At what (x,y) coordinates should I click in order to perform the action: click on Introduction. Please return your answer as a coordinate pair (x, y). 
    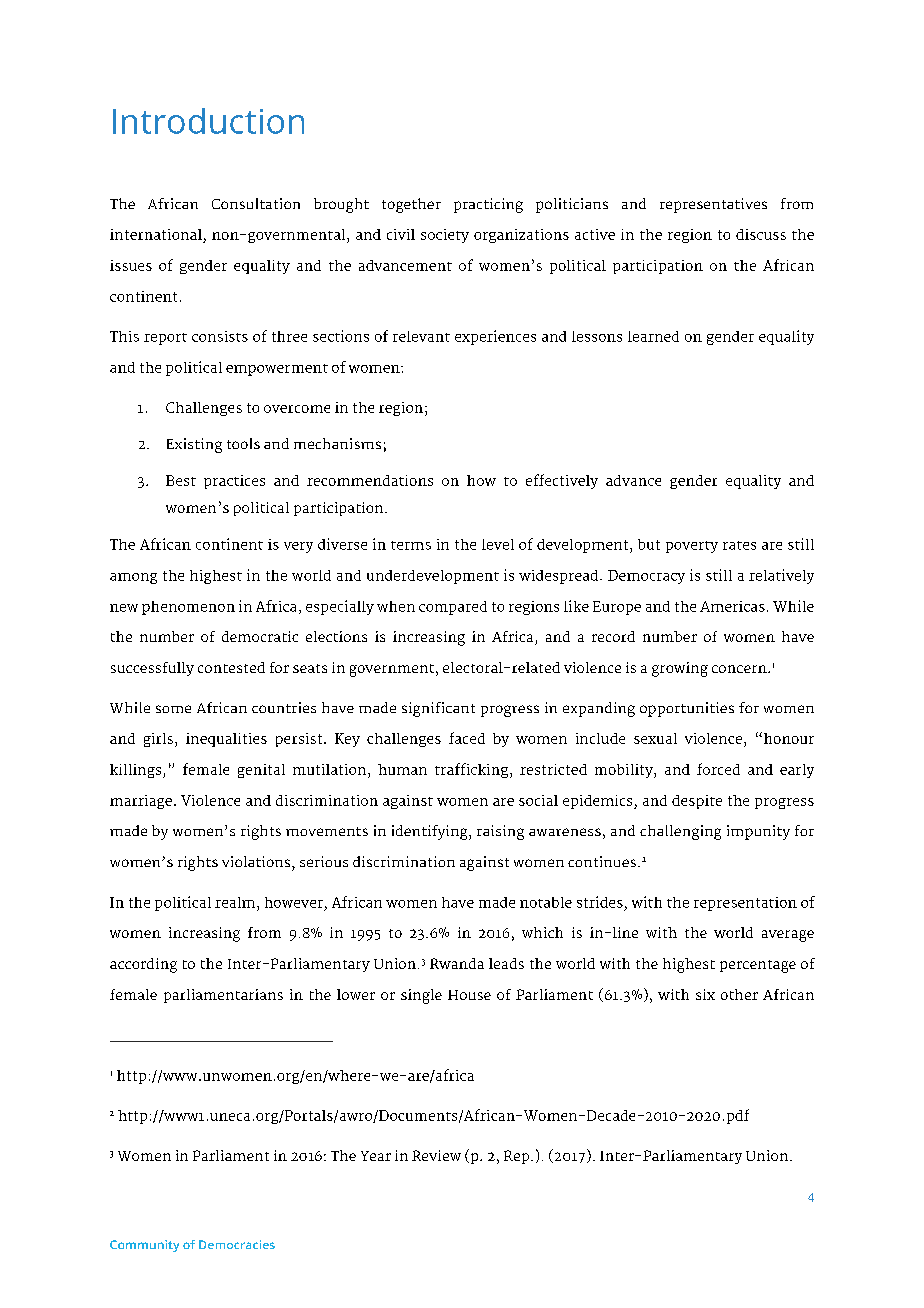
    Looking at the image, I should click on (208, 121).
